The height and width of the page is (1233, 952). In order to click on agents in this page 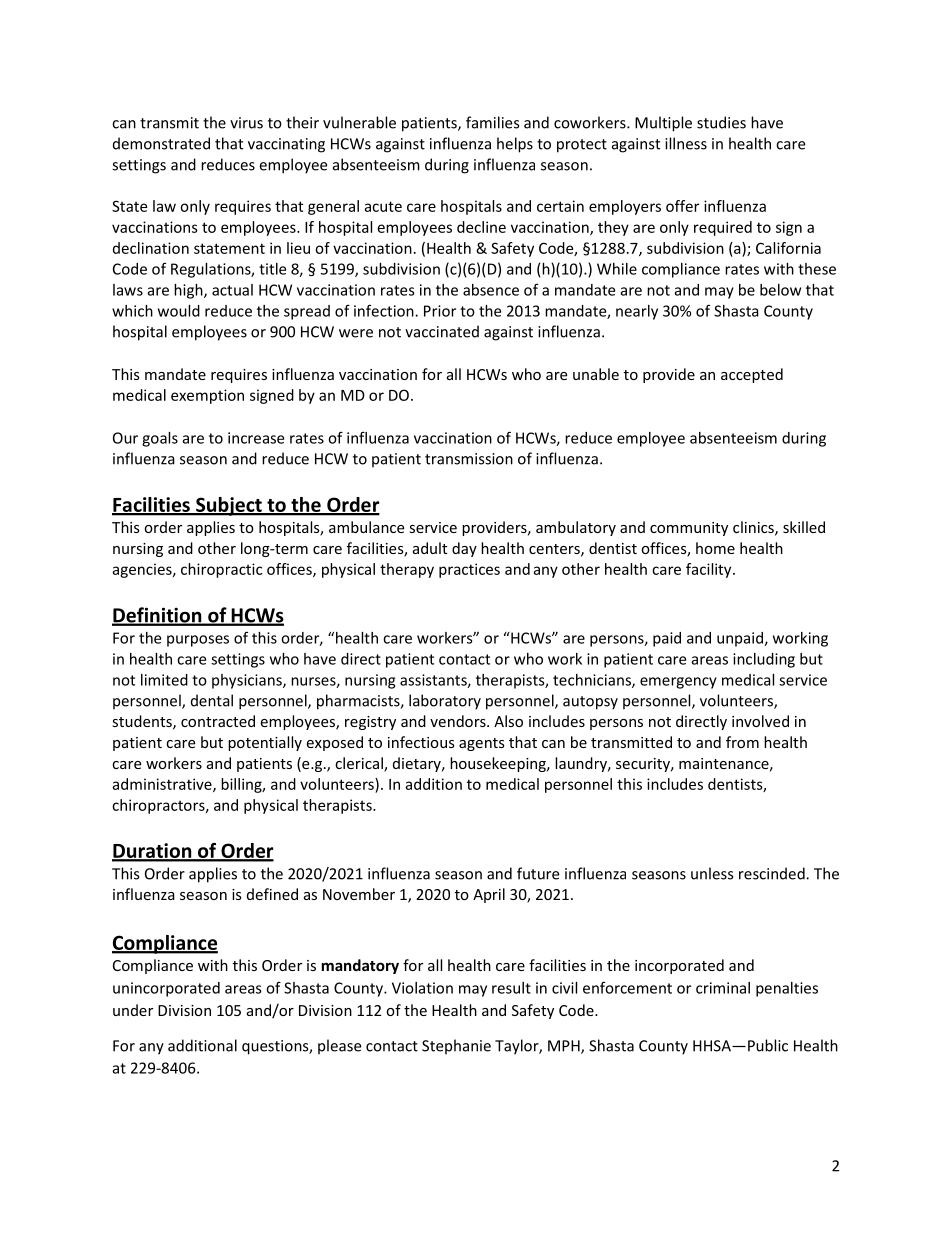, I will do `click(482, 744)`.
